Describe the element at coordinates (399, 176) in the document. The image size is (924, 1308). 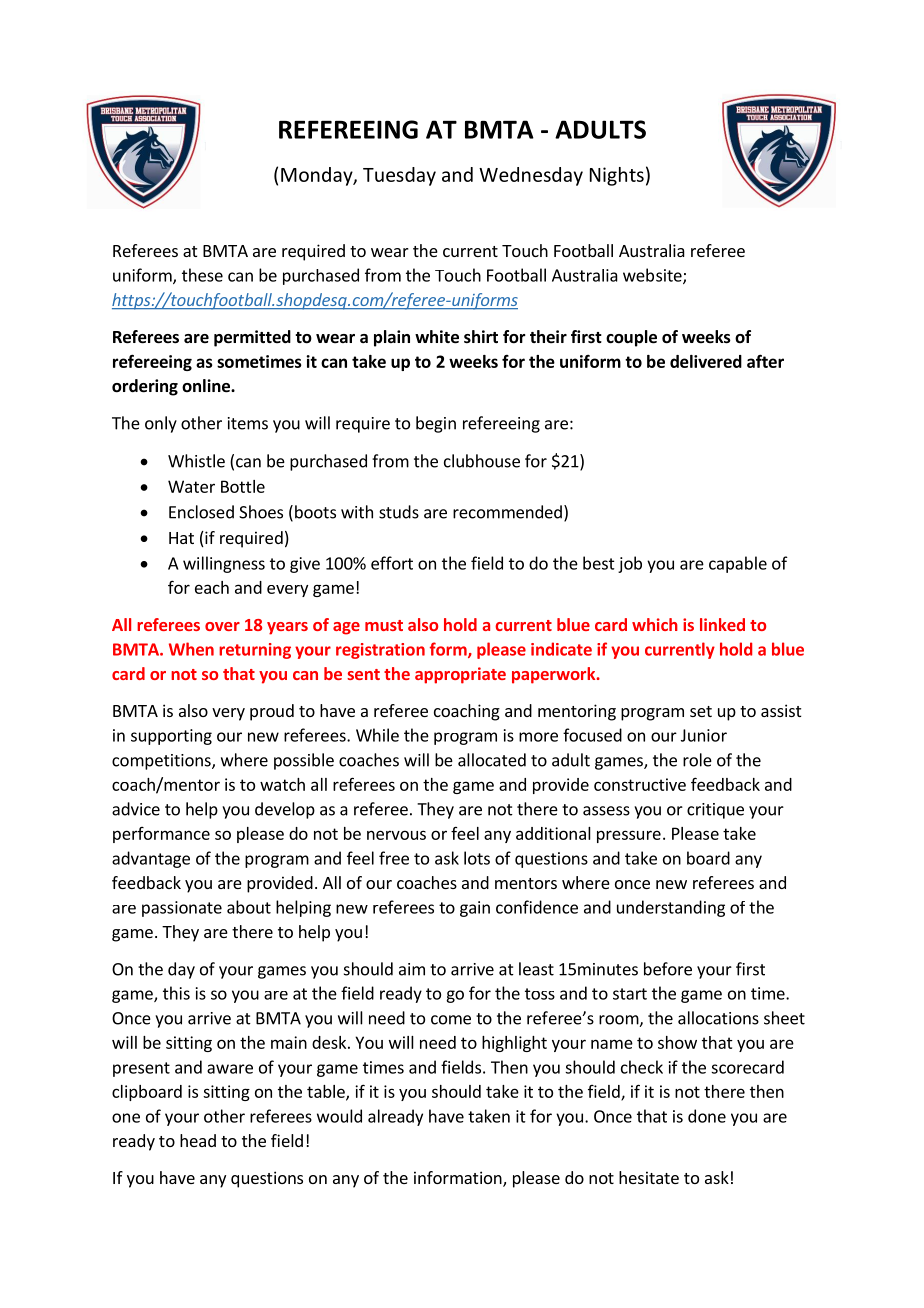
I see `Tuesday` at that location.
